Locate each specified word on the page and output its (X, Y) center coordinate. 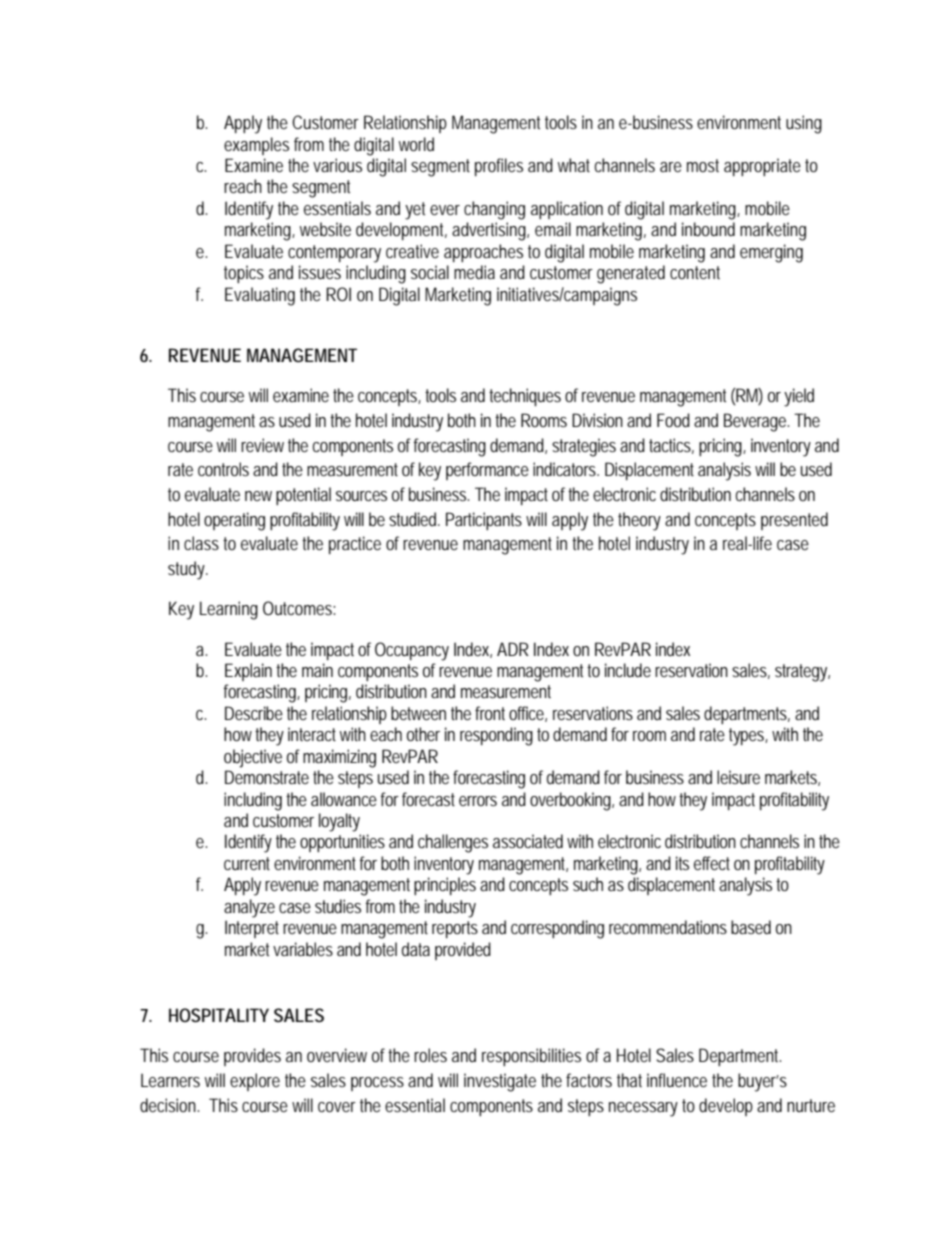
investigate (500, 1082)
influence (677, 1080)
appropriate (762, 167)
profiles (499, 167)
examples (256, 146)
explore (255, 1082)
